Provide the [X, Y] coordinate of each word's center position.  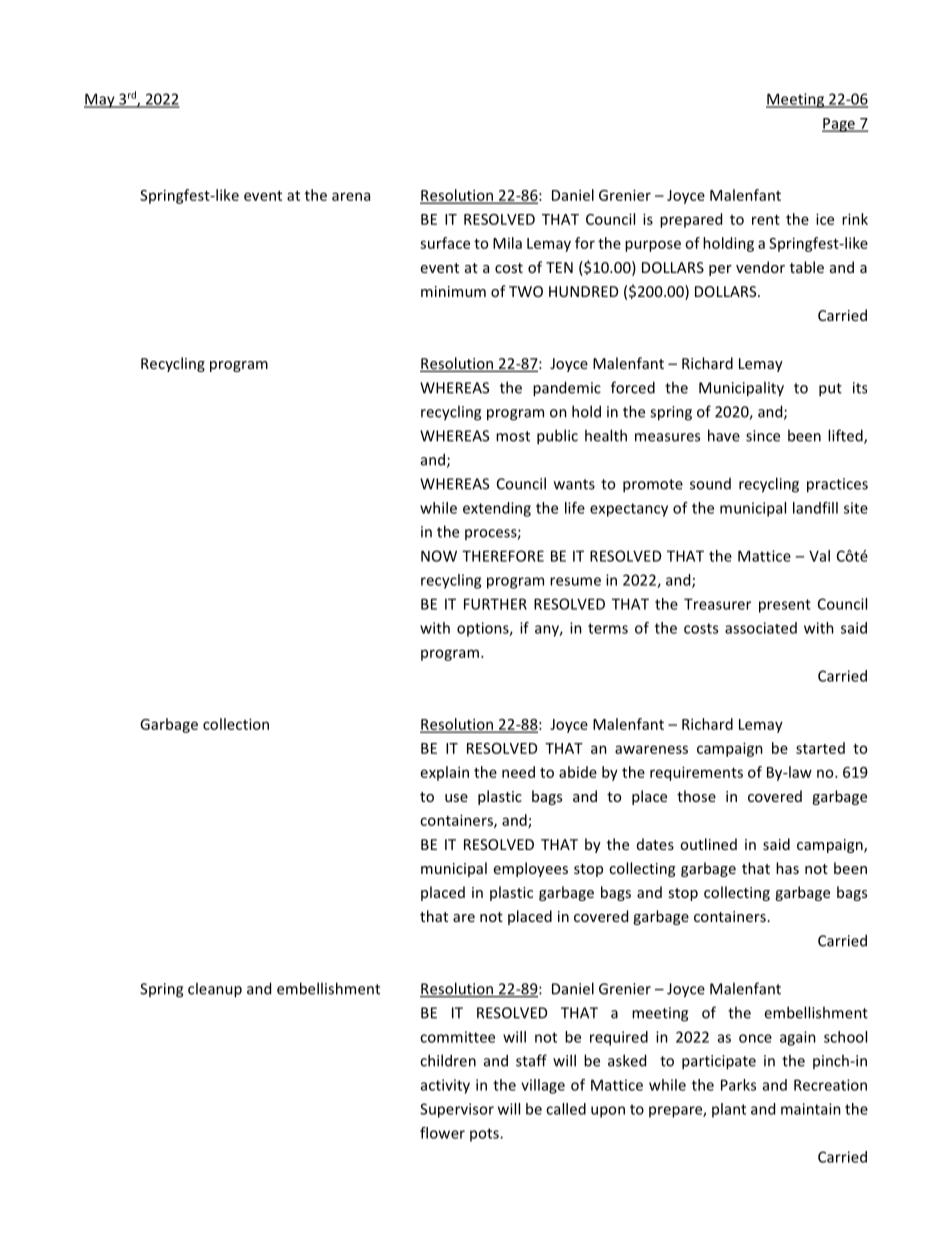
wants [574, 484]
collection [236, 724]
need [518, 772]
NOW [439, 556]
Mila [507, 243]
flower [442, 1133]
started [820, 748]
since [763, 436]
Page [839, 125]
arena [351, 196]
